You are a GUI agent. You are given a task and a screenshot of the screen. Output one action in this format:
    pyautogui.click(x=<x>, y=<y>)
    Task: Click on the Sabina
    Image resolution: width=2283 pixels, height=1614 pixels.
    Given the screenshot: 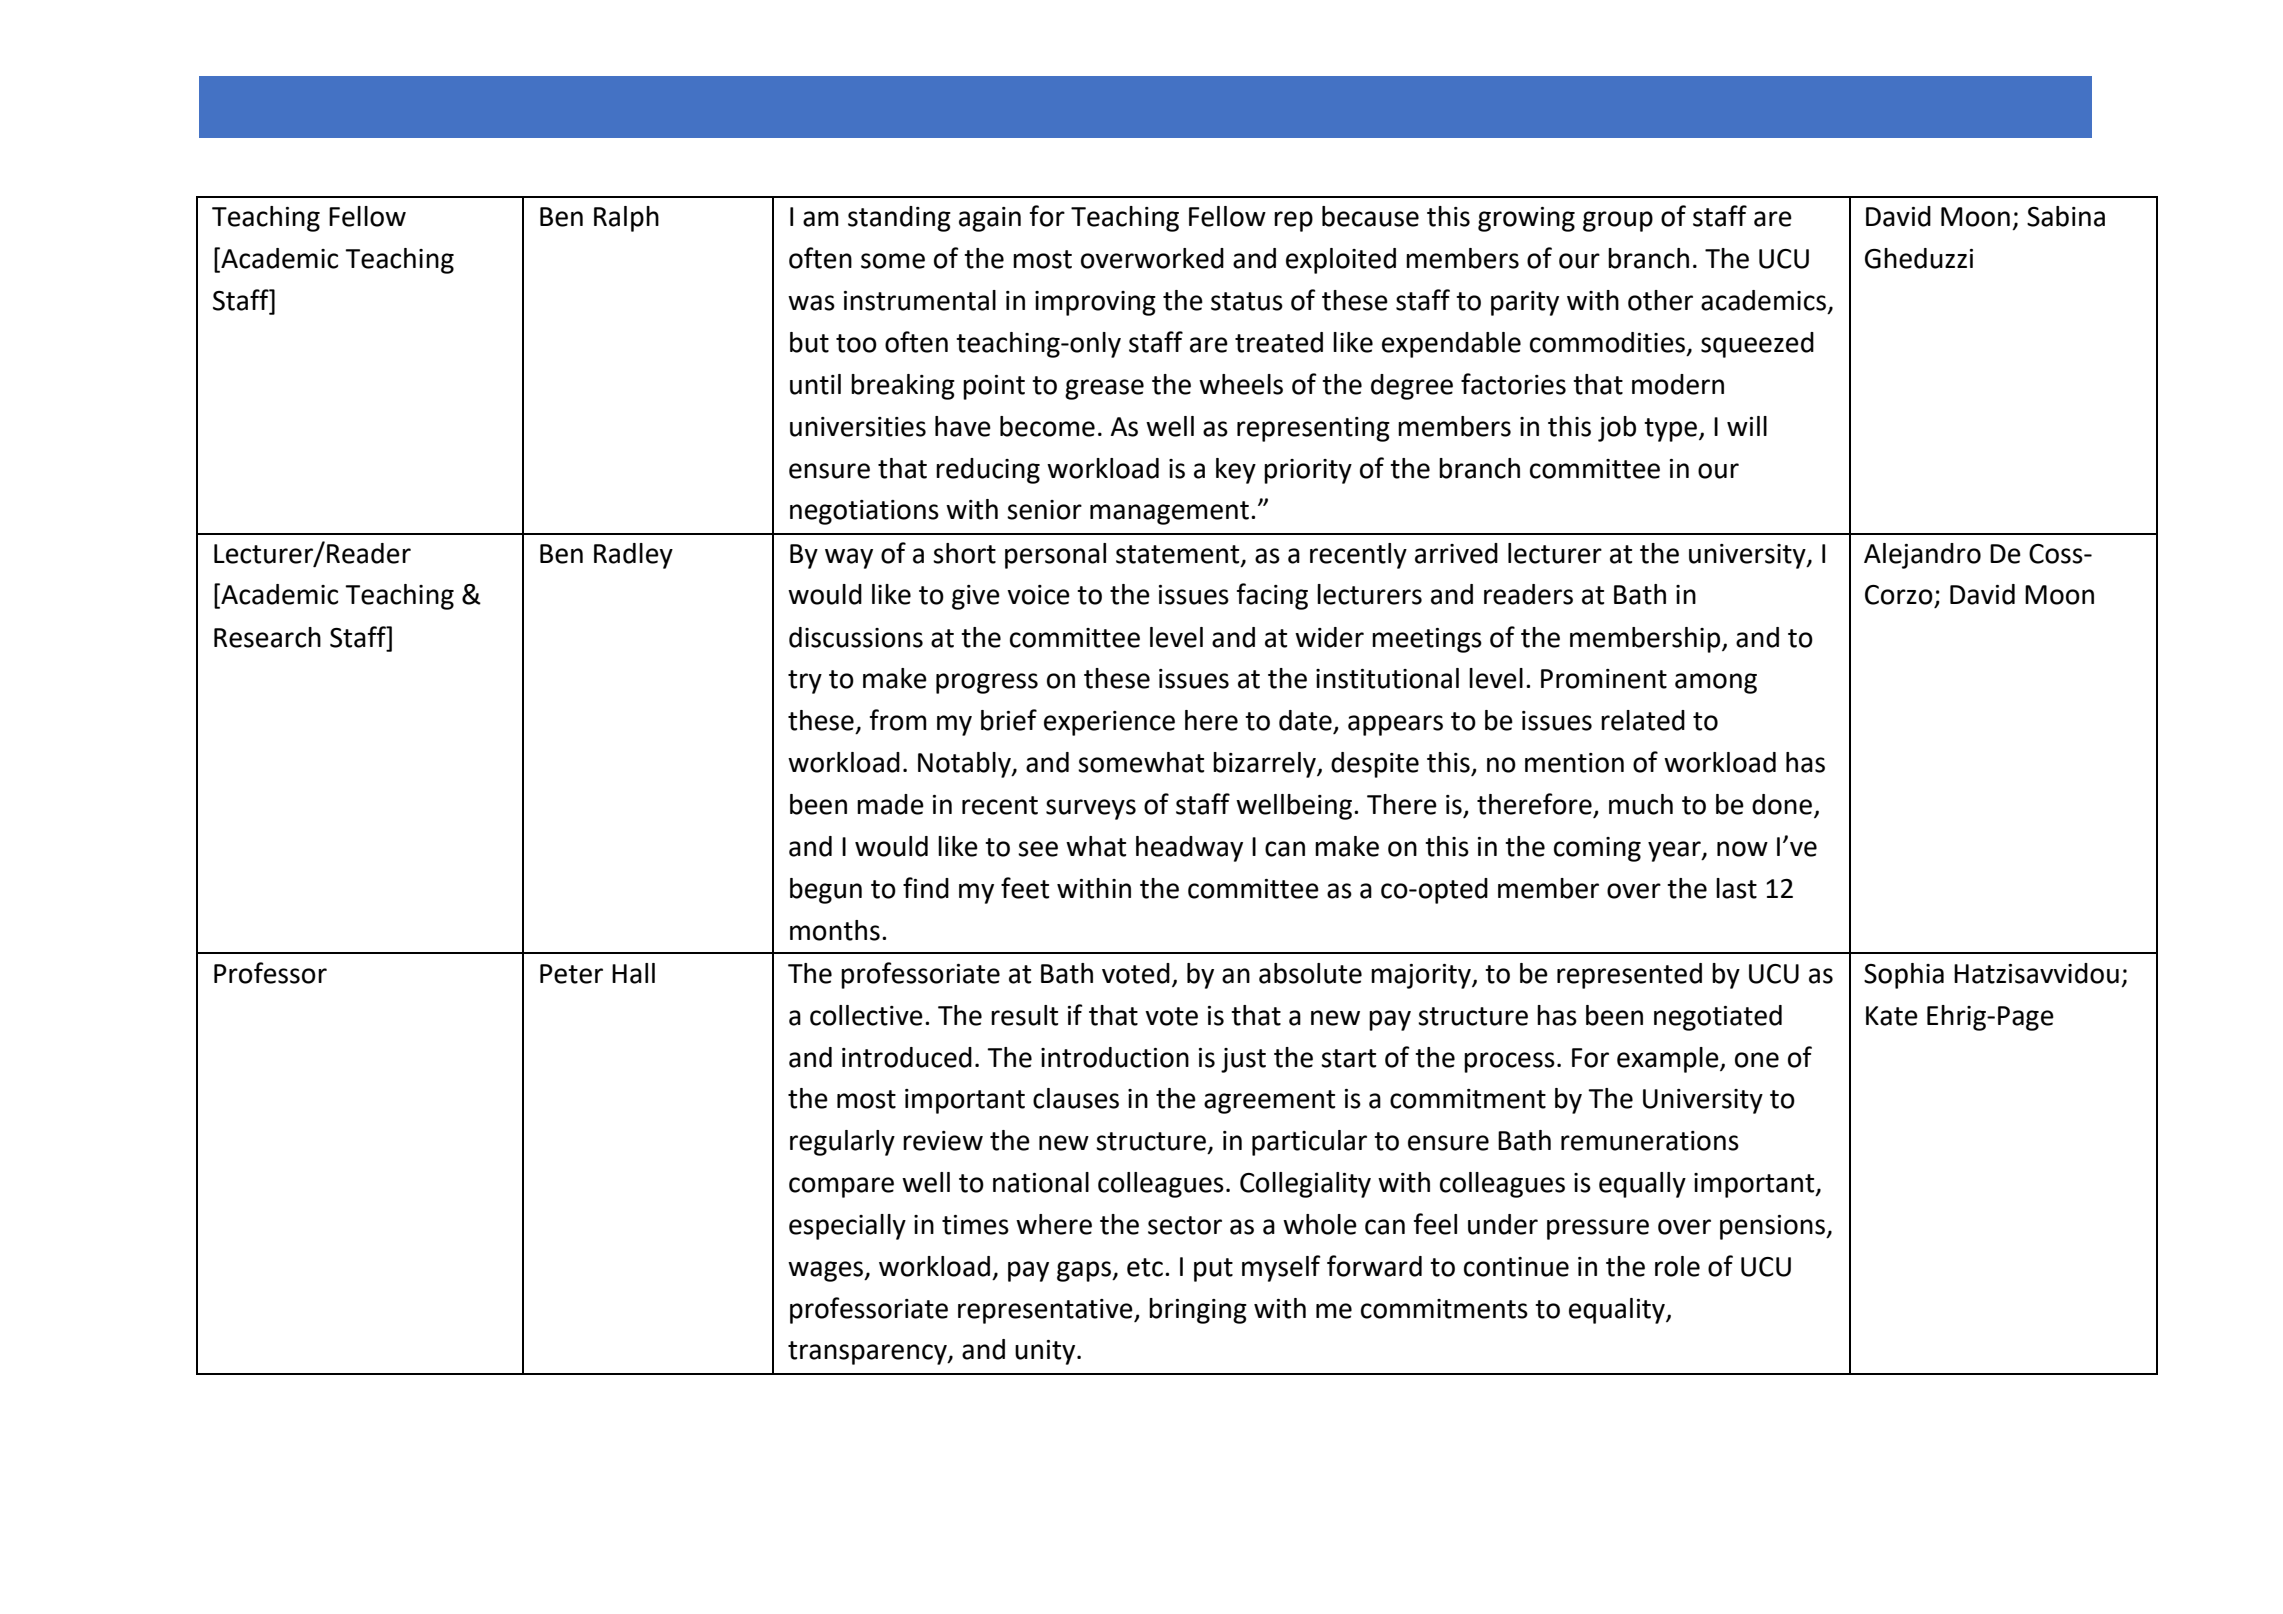 What is the action you would take?
    pyautogui.click(x=2066, y=216)
